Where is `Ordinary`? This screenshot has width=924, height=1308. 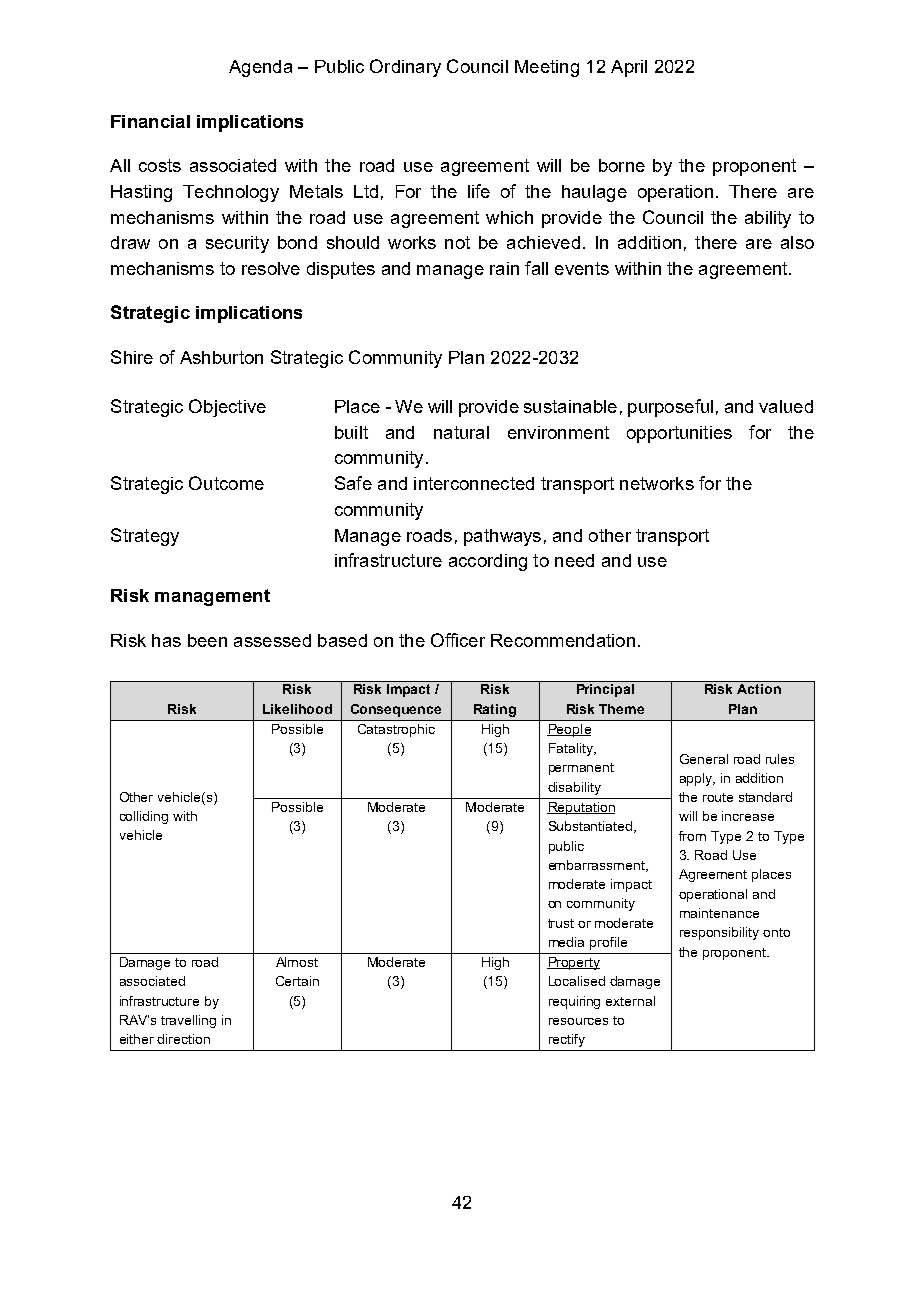 Ordinary is located at coordinates (405, 68).
